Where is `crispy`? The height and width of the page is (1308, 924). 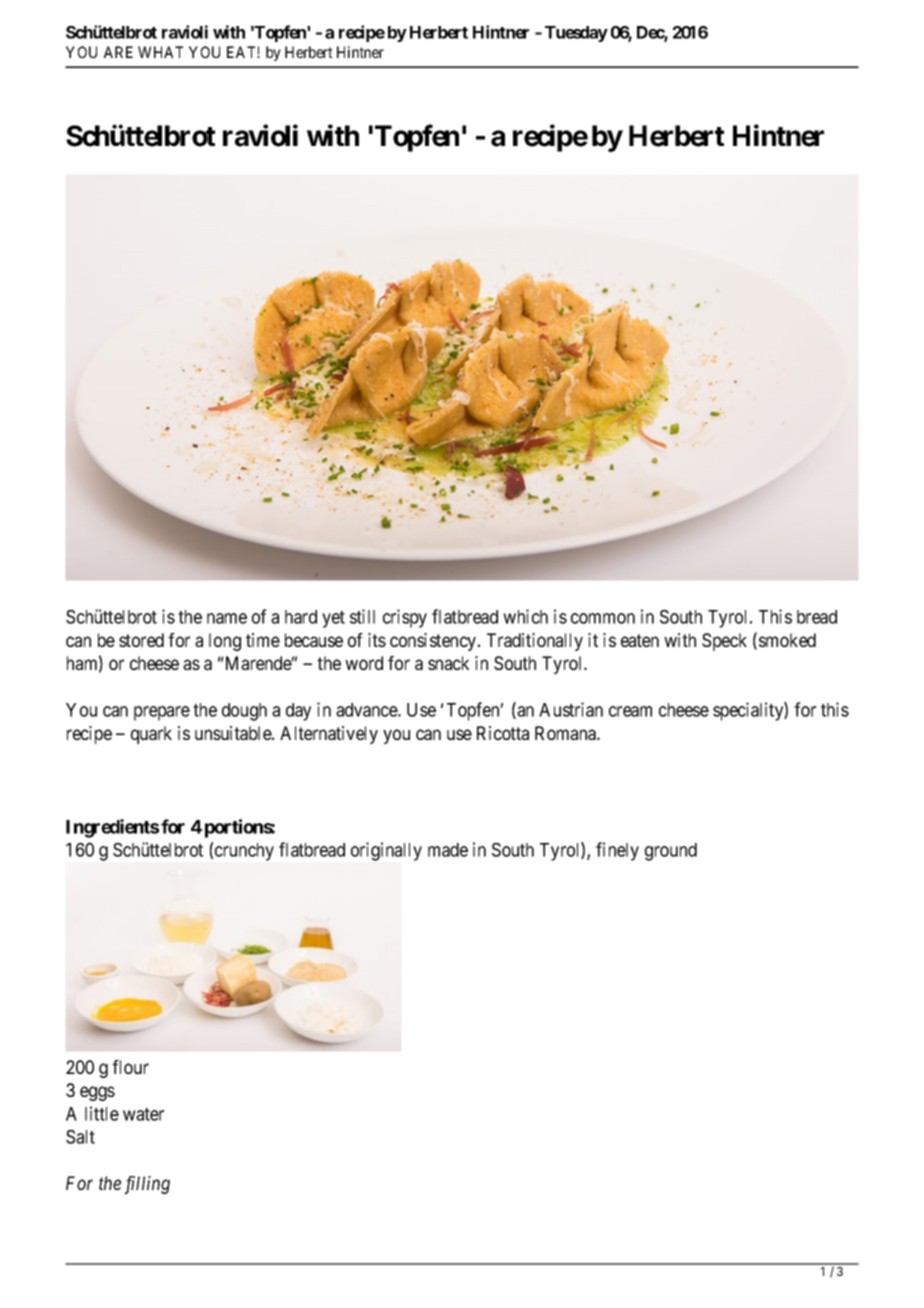
crispy is located at coordinates (405, 618).
